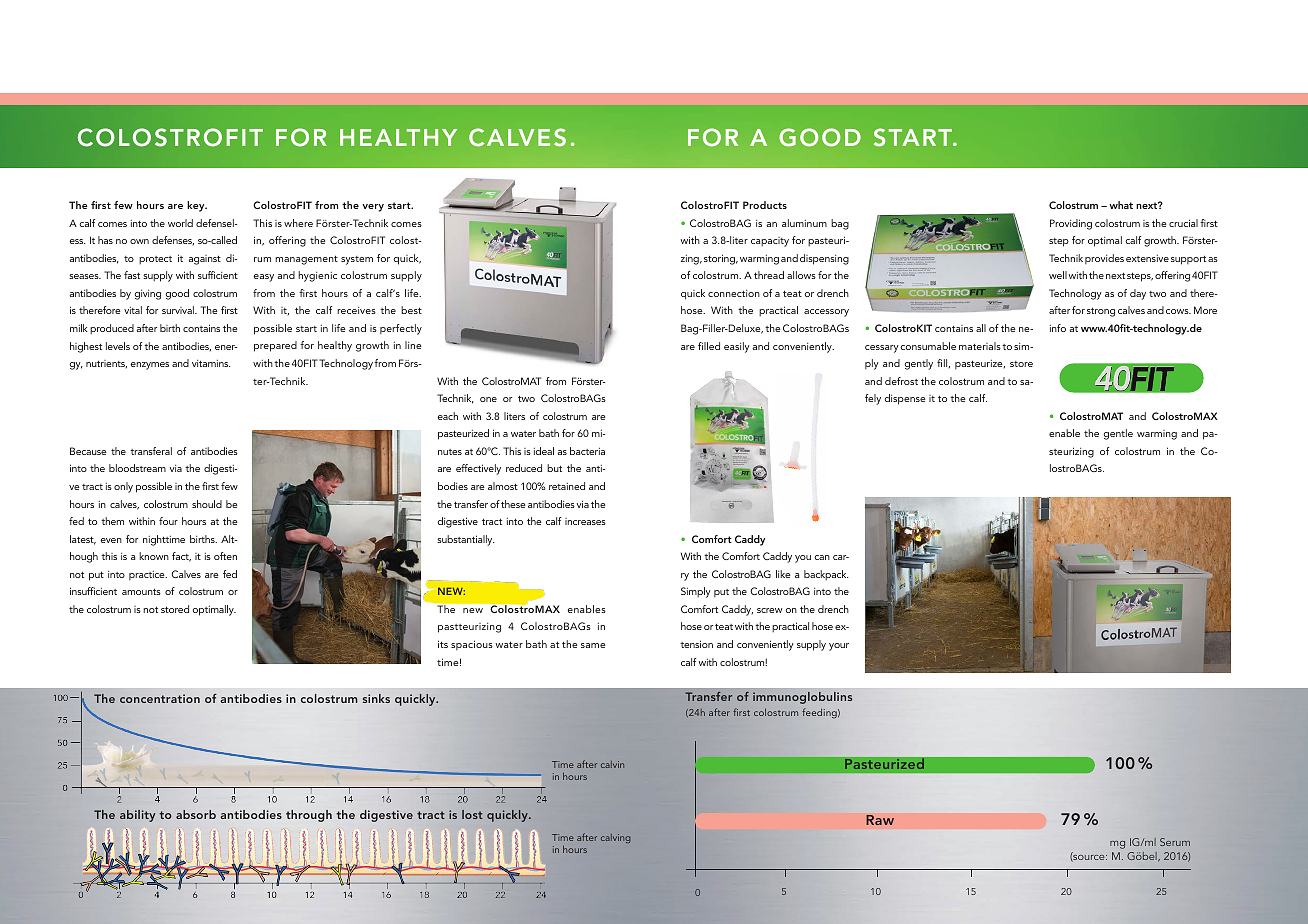  I want to click on absorb, so click(196, 814).
